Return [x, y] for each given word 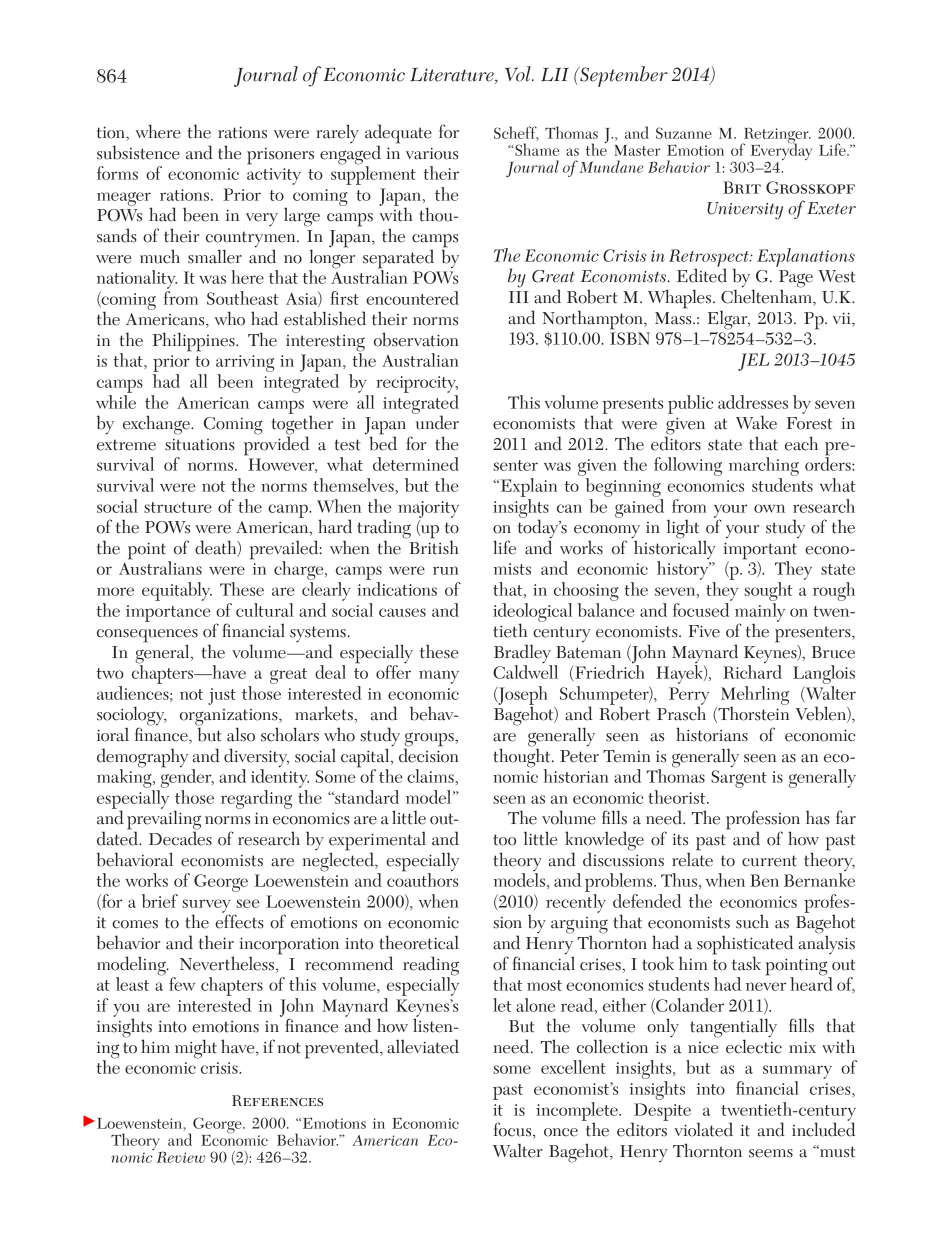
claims [430, 776]
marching [764, 466]
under [436, 421]
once [561, 1132]
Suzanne [684, 133]
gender [187, 777]
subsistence [138, 152]
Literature [453, 75]
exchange [157, 425]
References [277, 1100]
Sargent [739, 779]
